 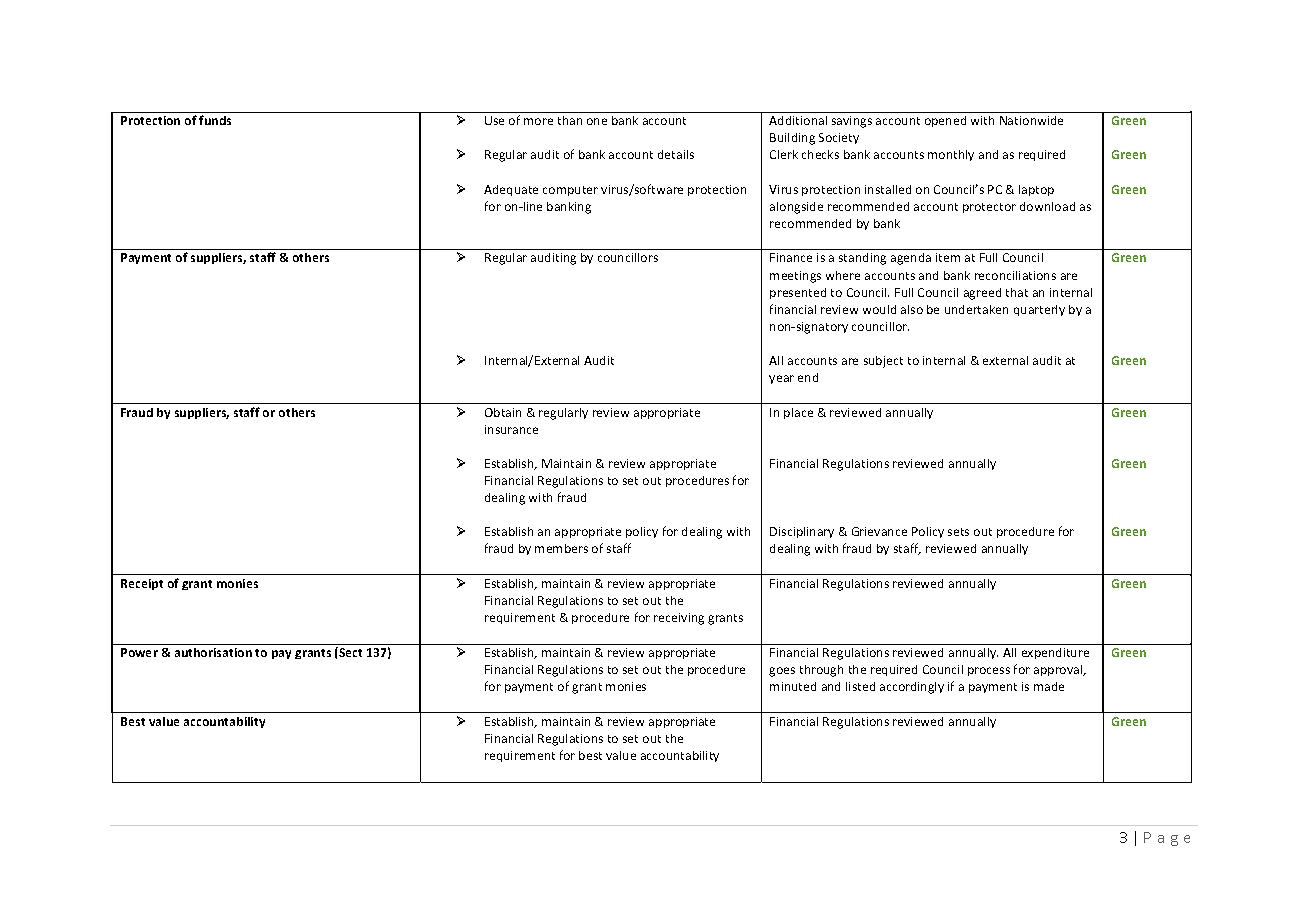 I want to click on authorisation, so click(x=213, y=652).
